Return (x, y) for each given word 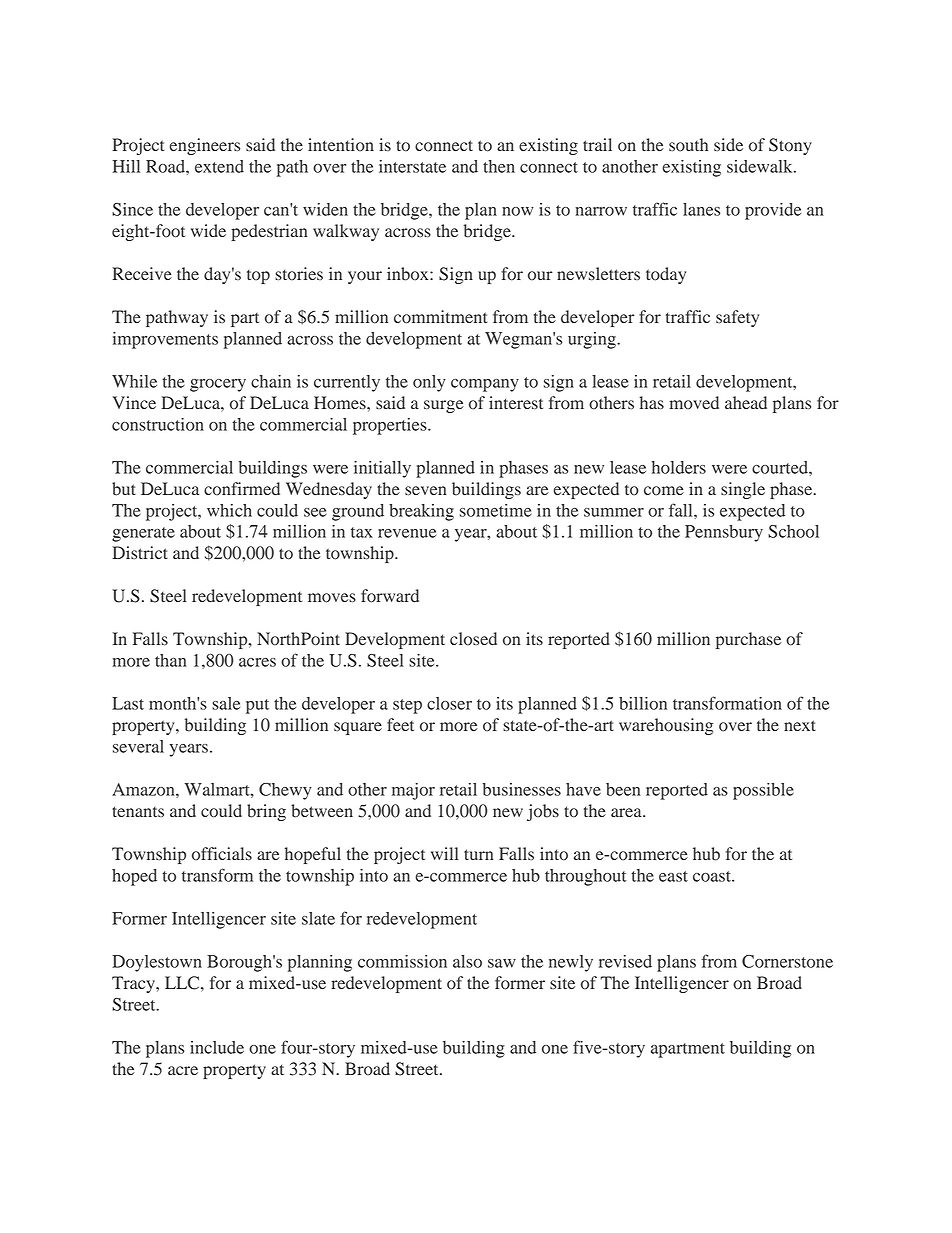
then (499, 166)
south (688, 145)
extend (219, 166)
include (217, 1047)
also (467, 961)
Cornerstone (787, 961)
